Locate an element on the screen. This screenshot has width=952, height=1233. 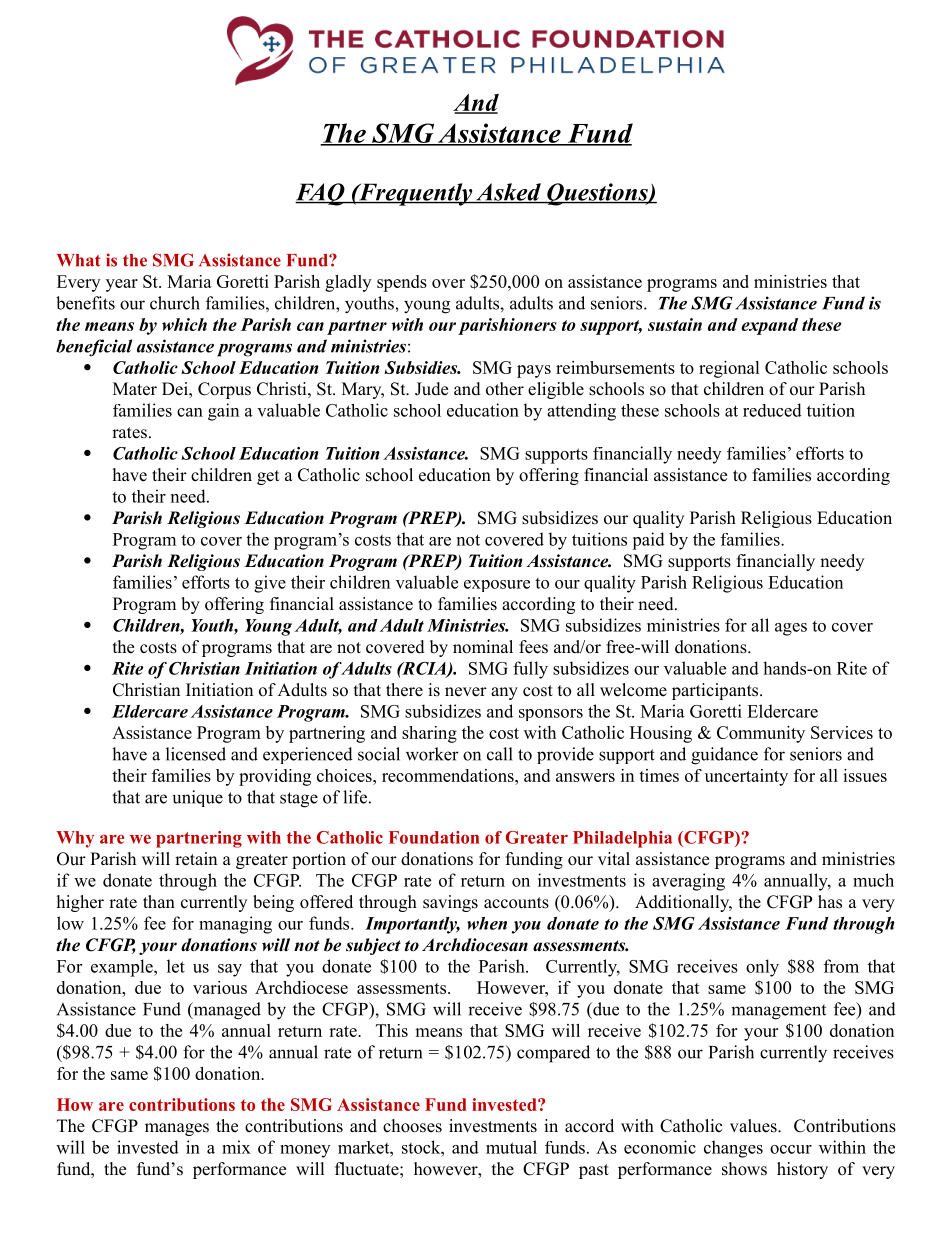
uncertainty is located at coordinates (746, 777).
